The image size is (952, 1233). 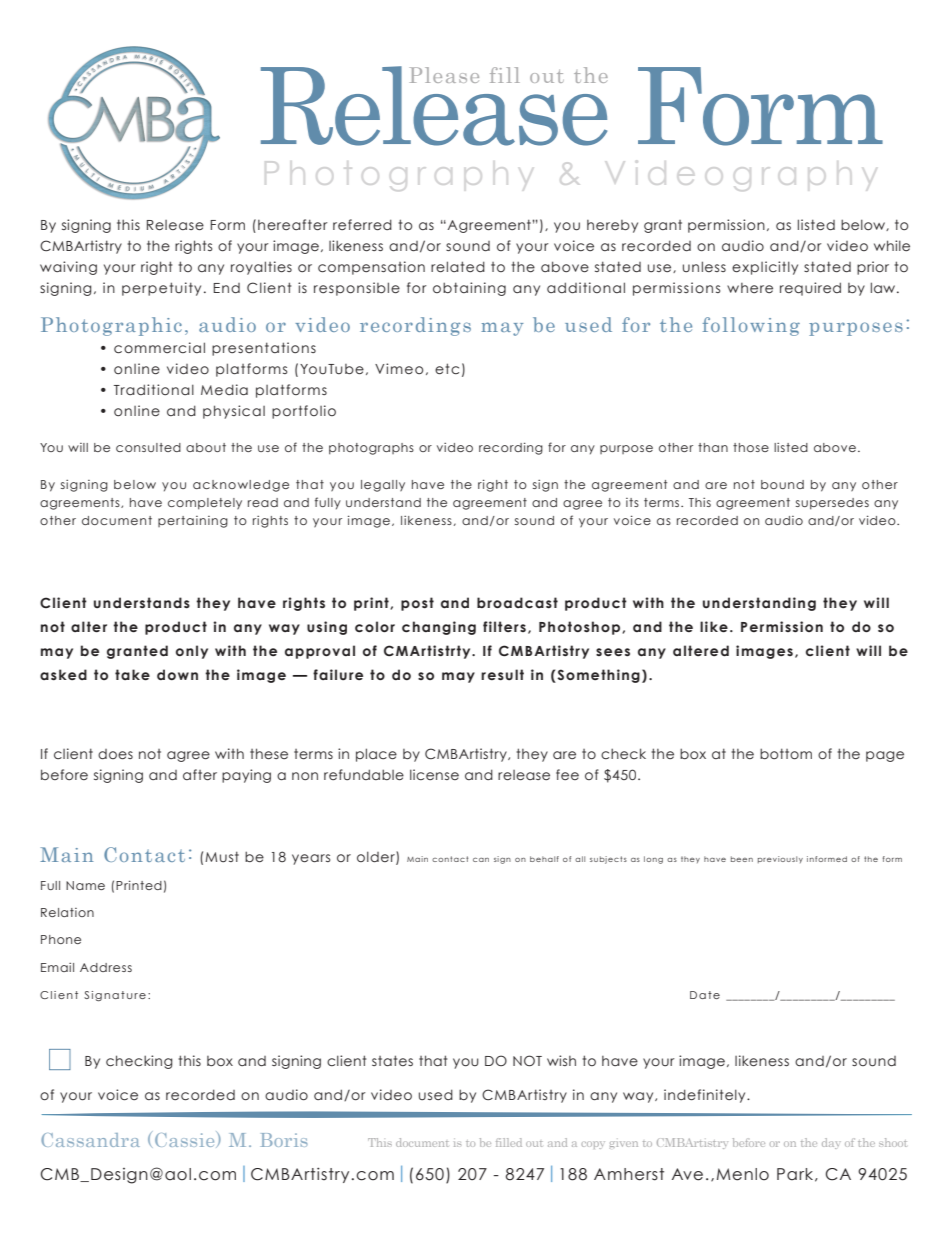 I want to click on those, so click(x=751, y=447).
